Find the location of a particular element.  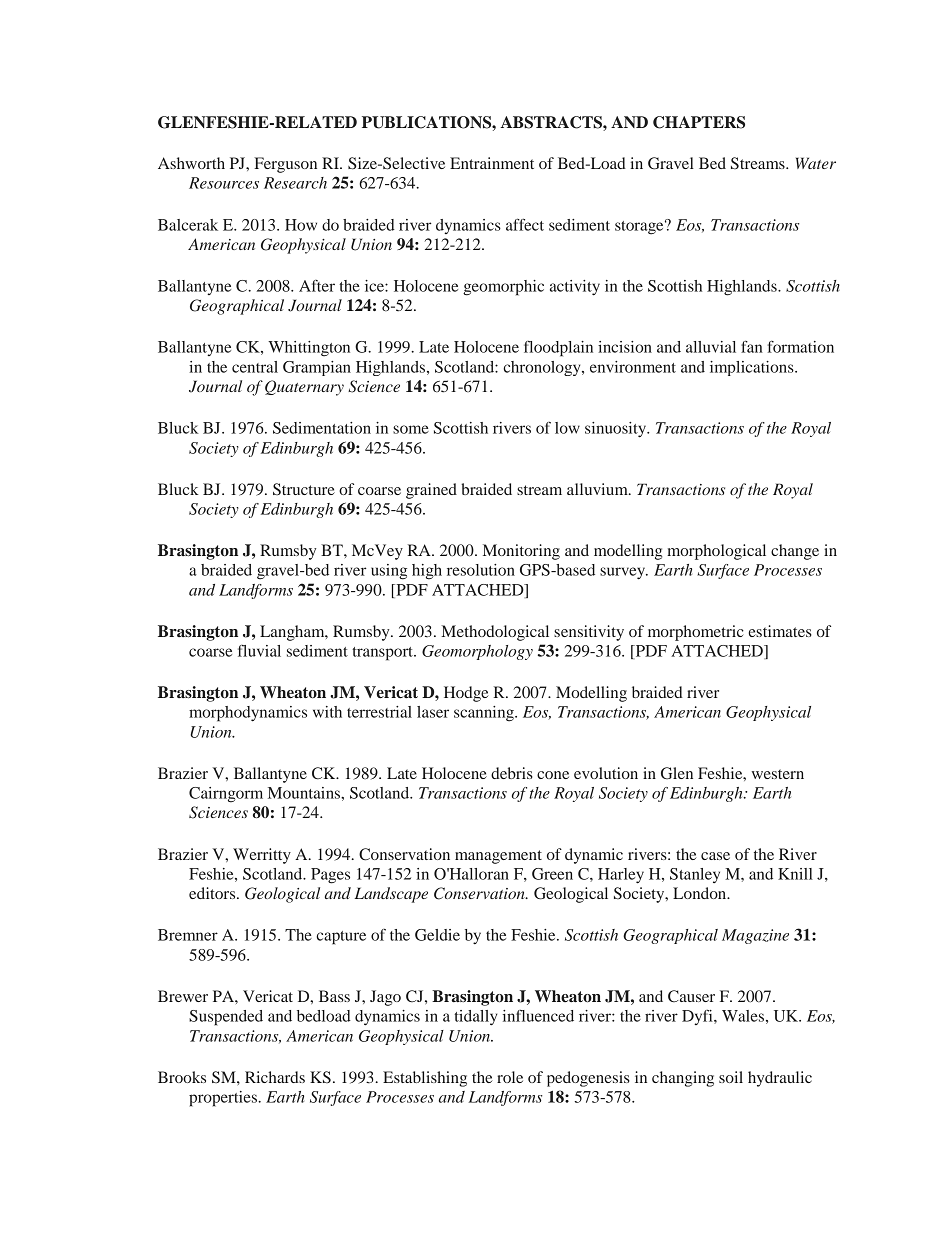

chronology is located at coordinates (543, 368).
